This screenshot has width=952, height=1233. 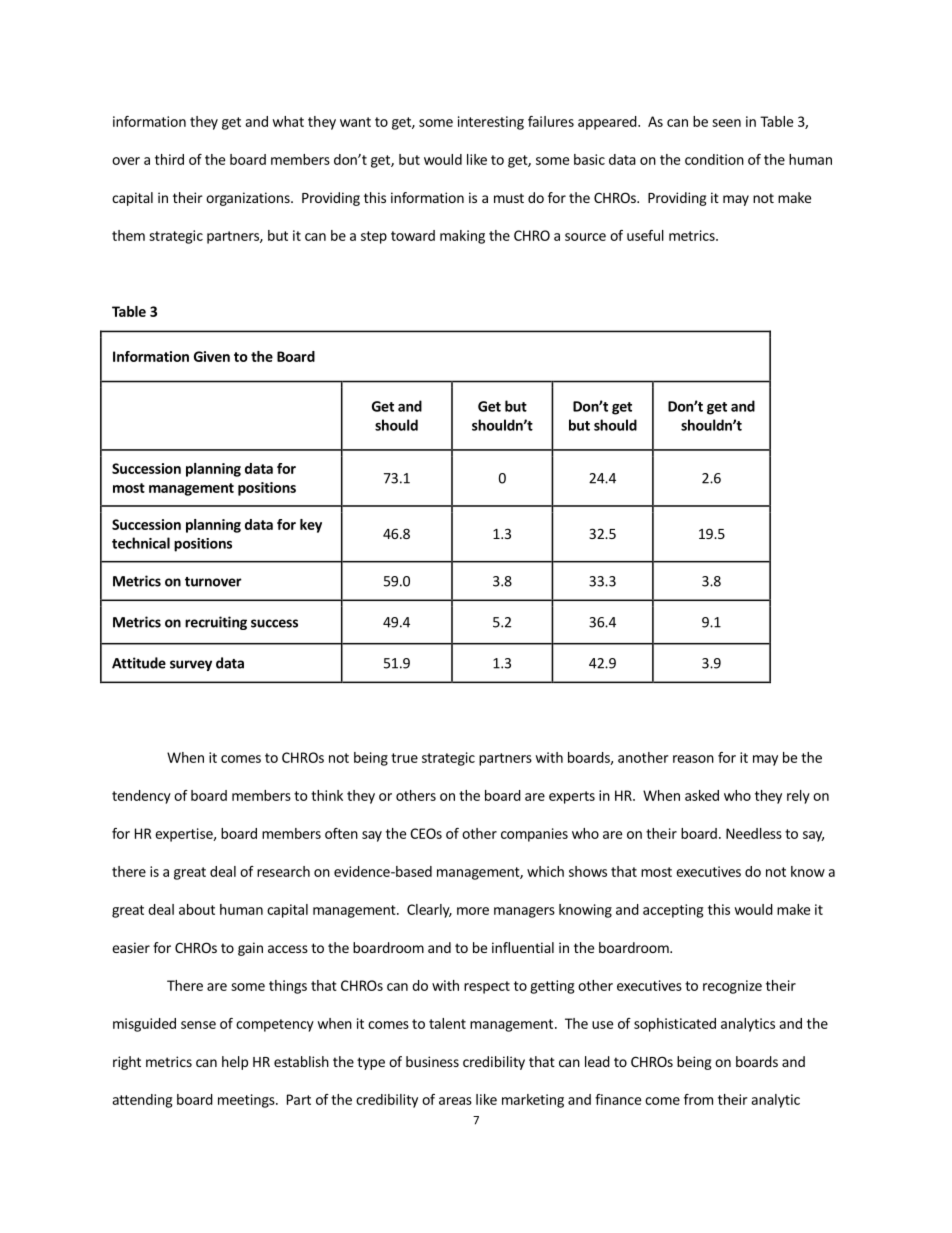 What do you see at coordinates (698, 1099) in the screenshot?
I see `from` at bounding box center [698, 1099].
